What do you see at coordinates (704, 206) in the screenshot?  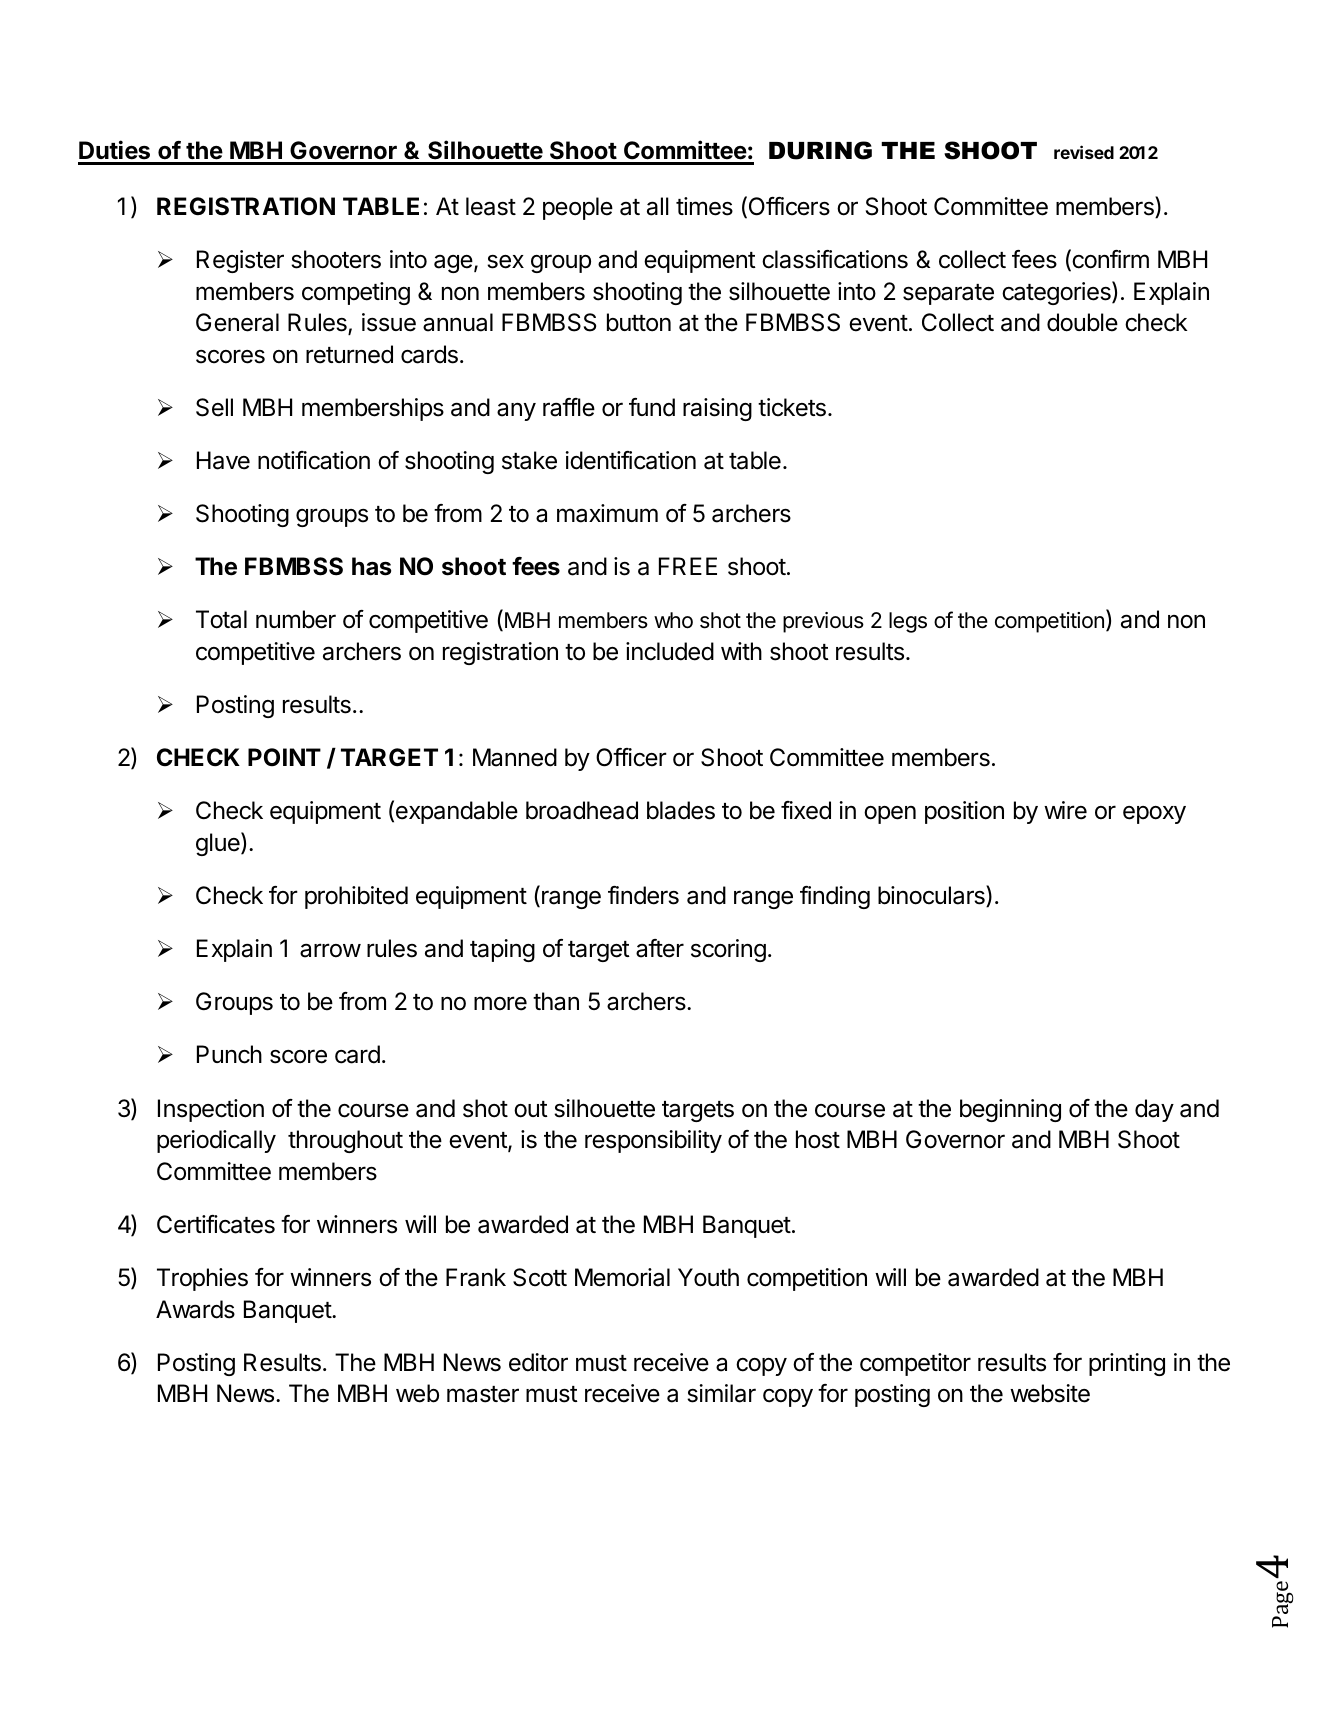 I see `times` at bounding box center [704, 206].
